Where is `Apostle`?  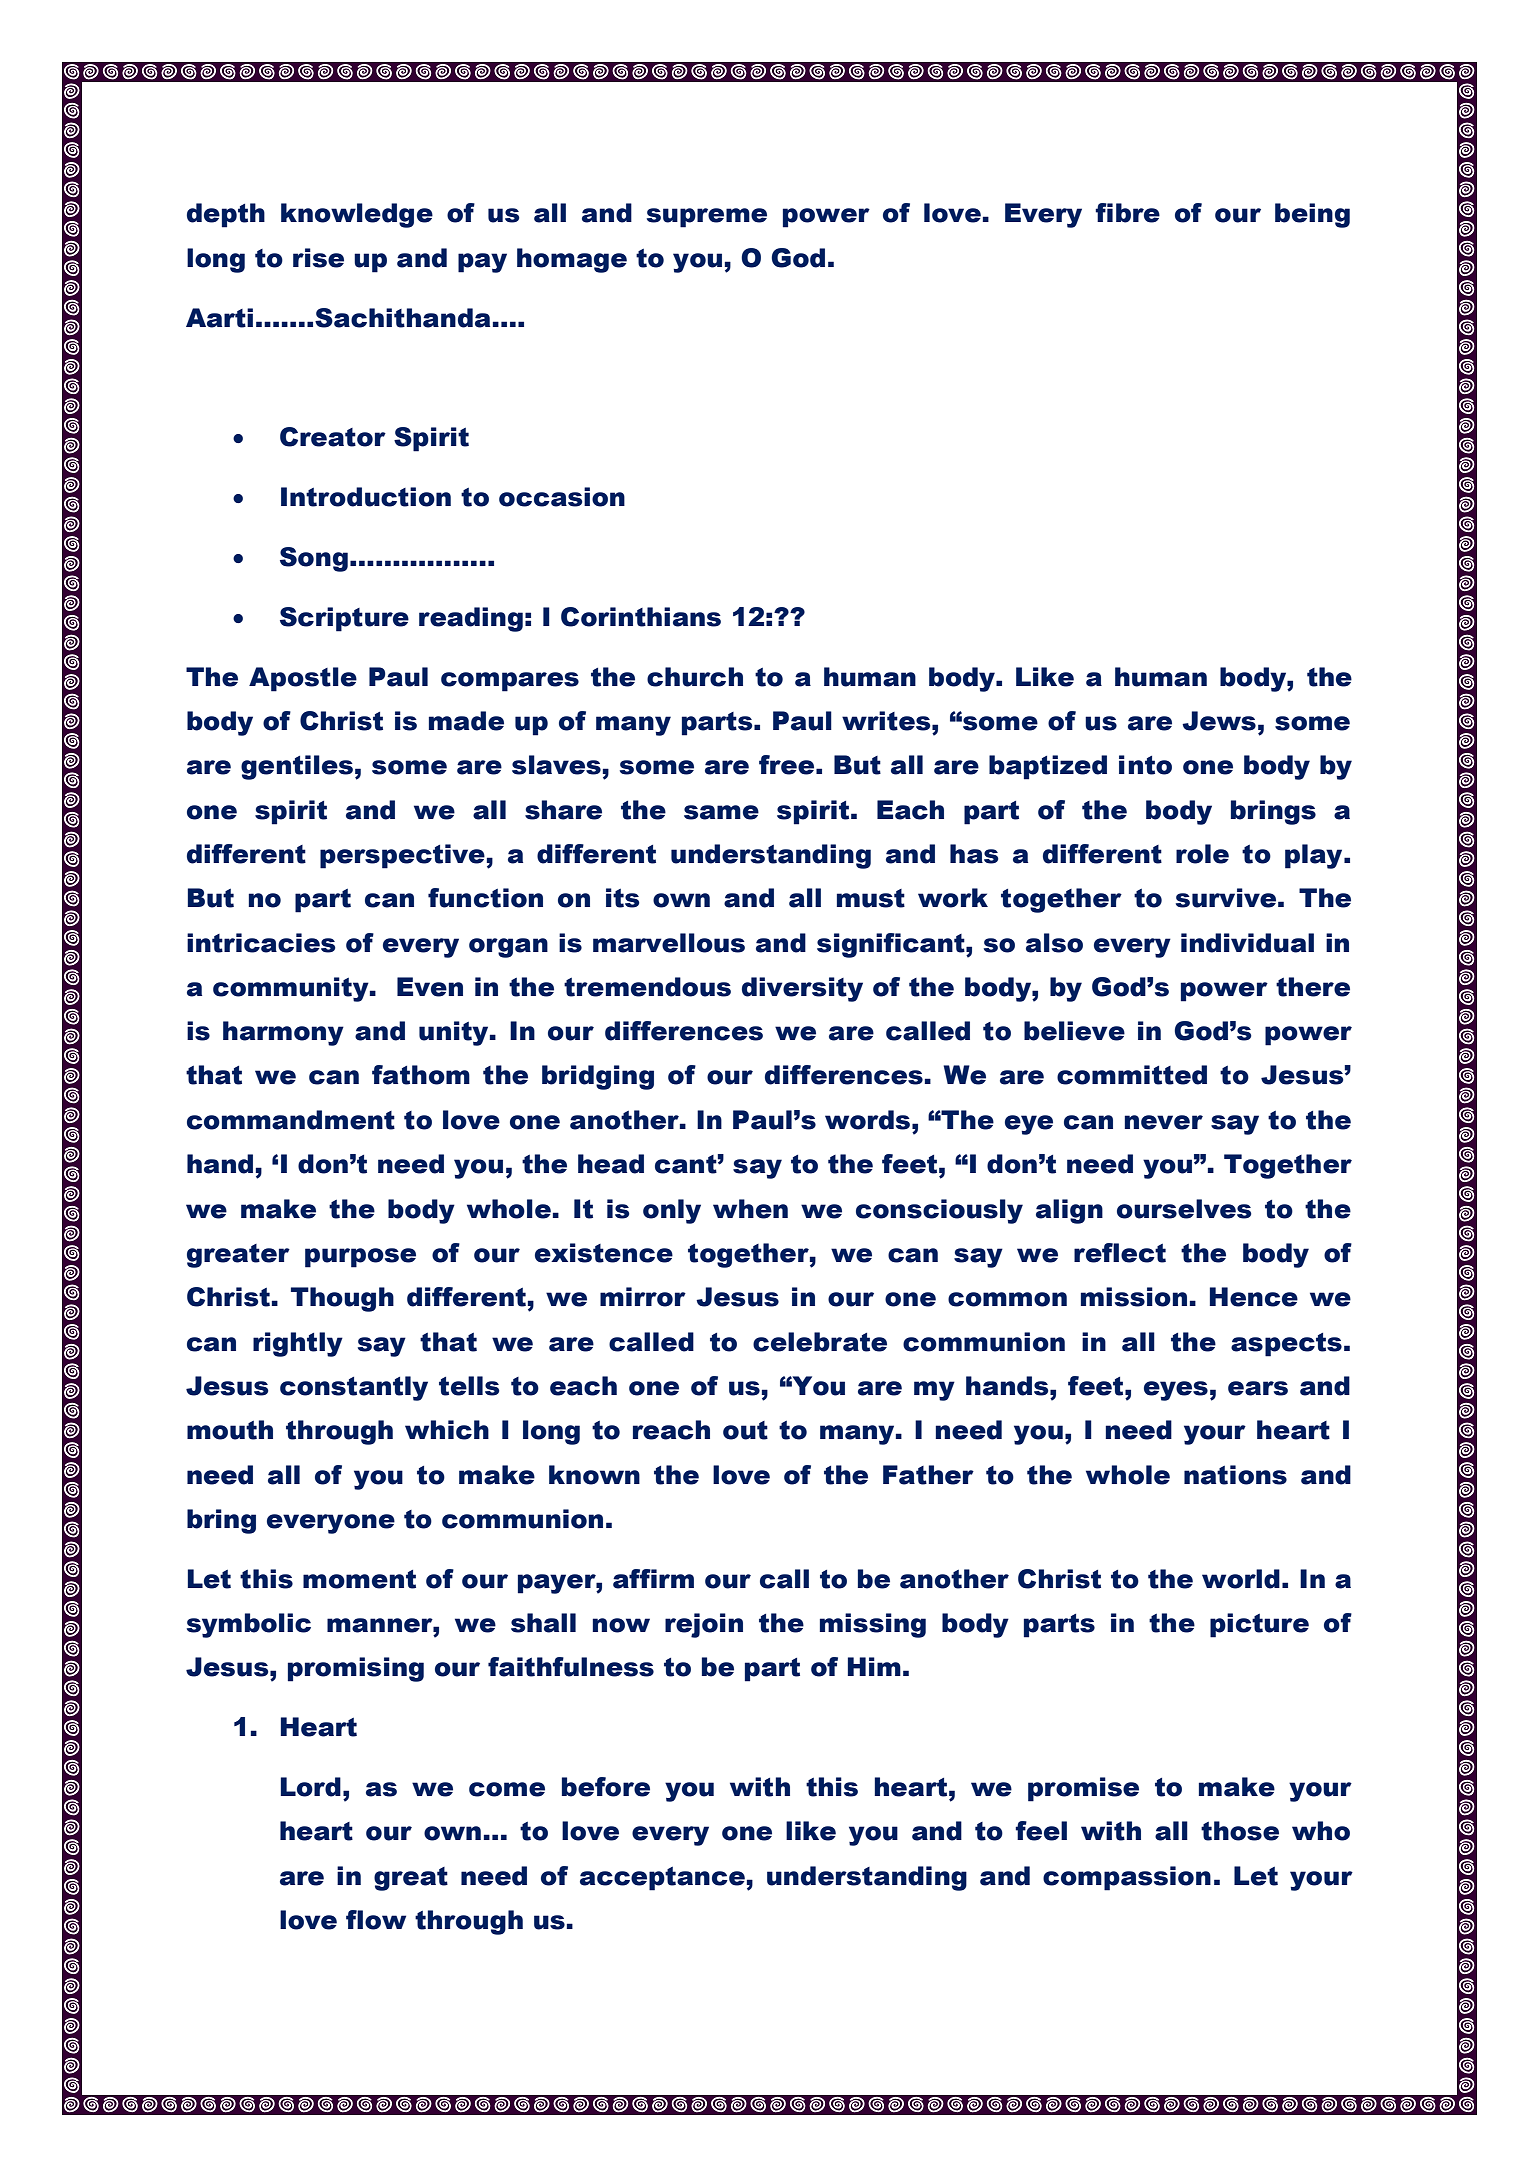 Apostle is located at coordinates (303, 679).
